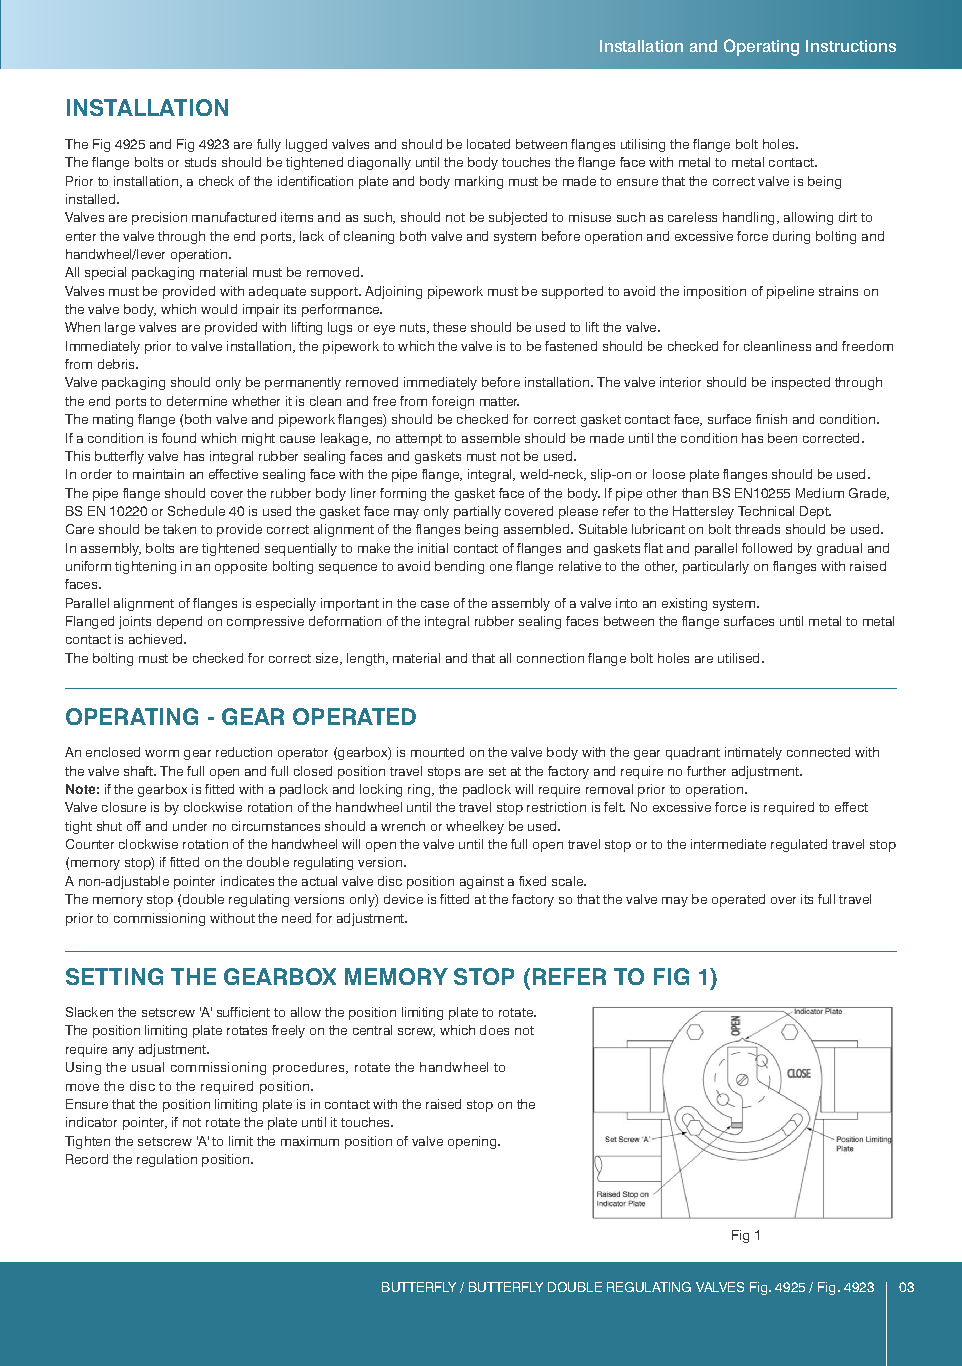  What do you see at coordinates (190, 826) in the page?
I see `under` at bounding box center [190, 826].
